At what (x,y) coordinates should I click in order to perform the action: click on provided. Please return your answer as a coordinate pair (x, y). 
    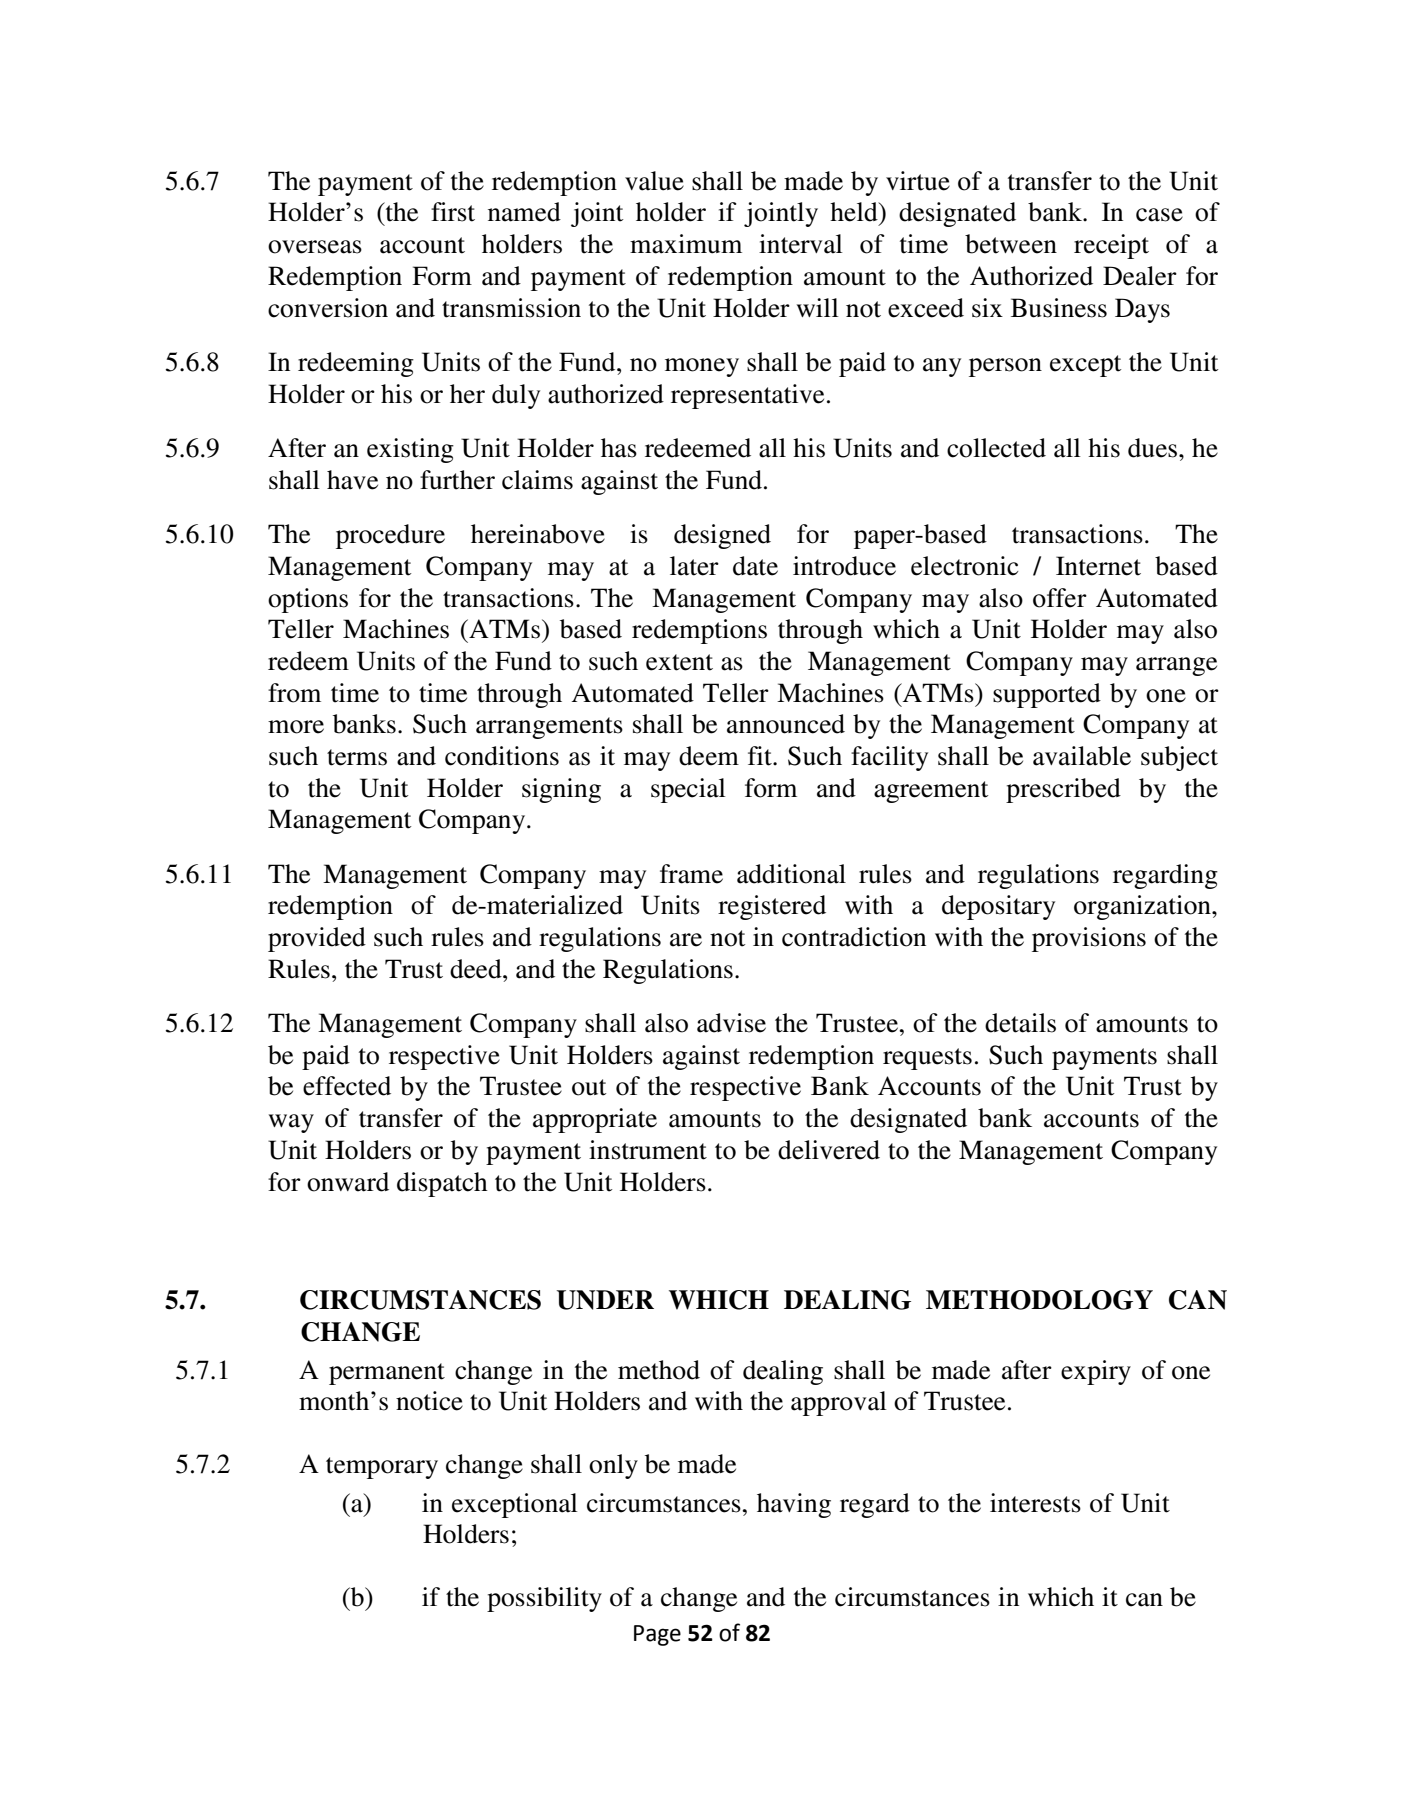
    Looking at the image, I should click on (317, 939).
